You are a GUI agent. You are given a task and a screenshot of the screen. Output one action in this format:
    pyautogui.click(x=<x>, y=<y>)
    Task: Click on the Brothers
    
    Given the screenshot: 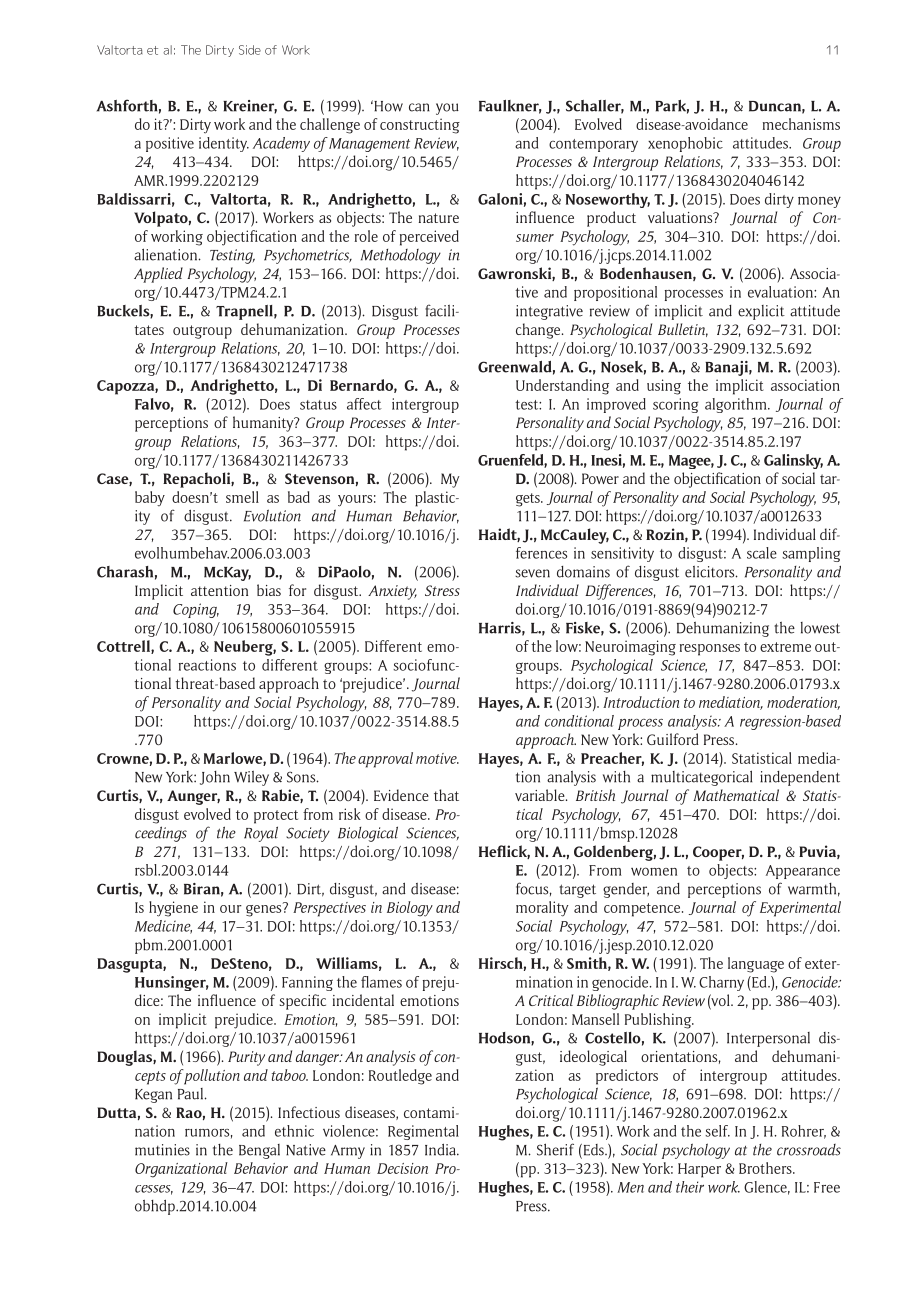 What is the action you would take?
    pyautogui.click(x=766, y=1168)
